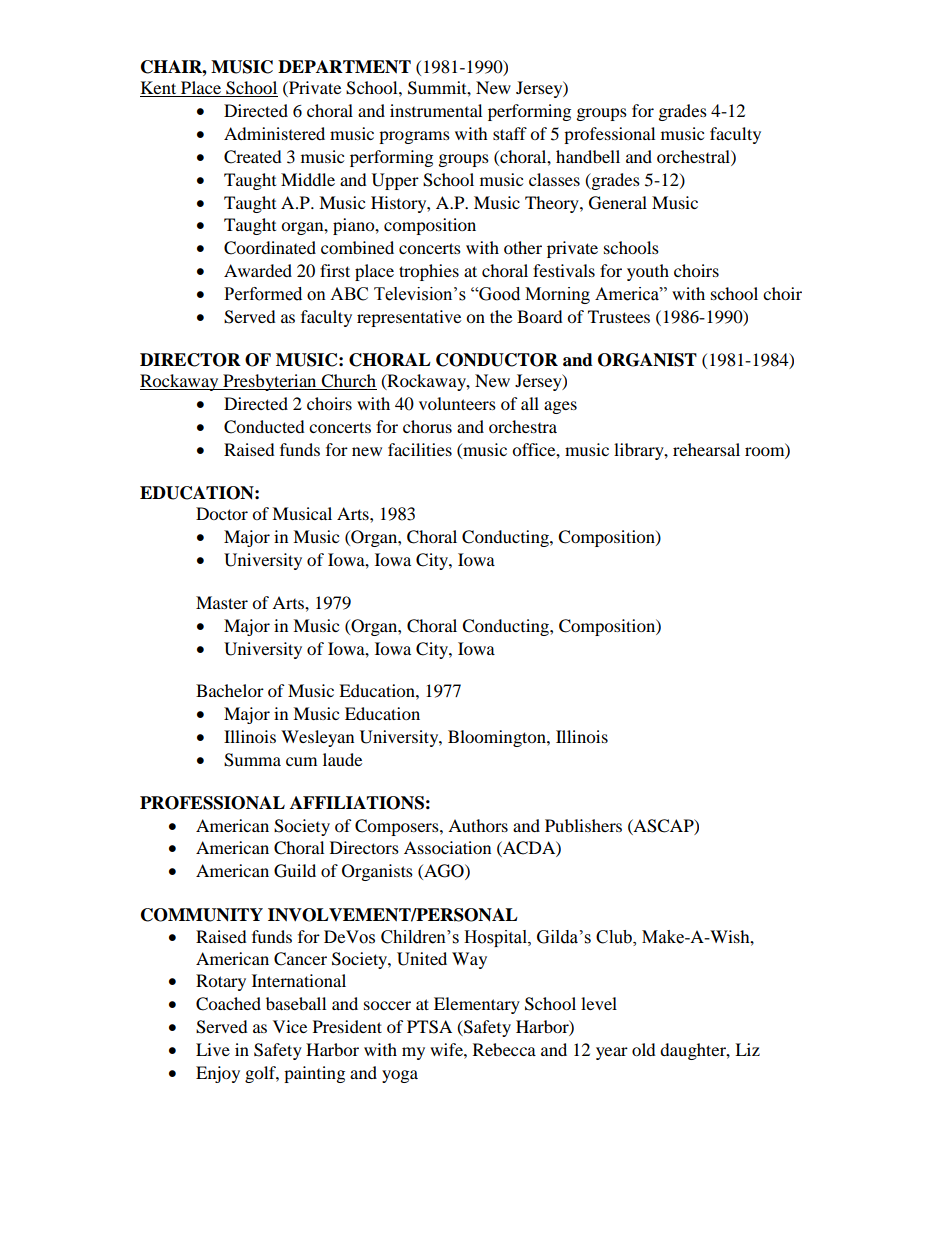 The width and height of the screenshot is (952, 1233). What do you see at coordinates (644, 1049) in the screenshot?
I see `old` at bounding box center [644, 1049].
